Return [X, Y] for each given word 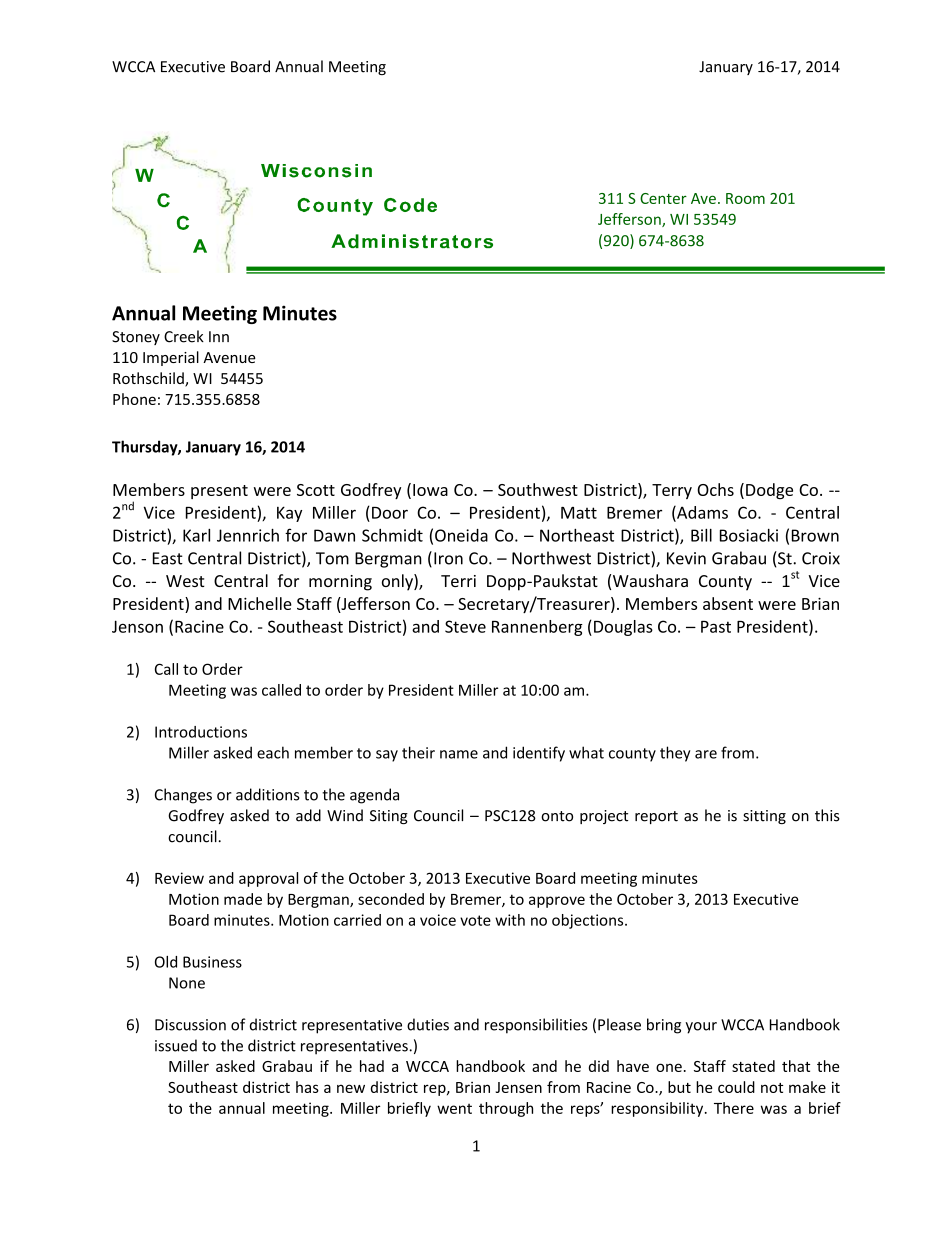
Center [663, 198]
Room [745, 198]
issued [176, 1045]
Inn [219, 336]
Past [716, 627]
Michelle [260, 603]
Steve [465, 626]
